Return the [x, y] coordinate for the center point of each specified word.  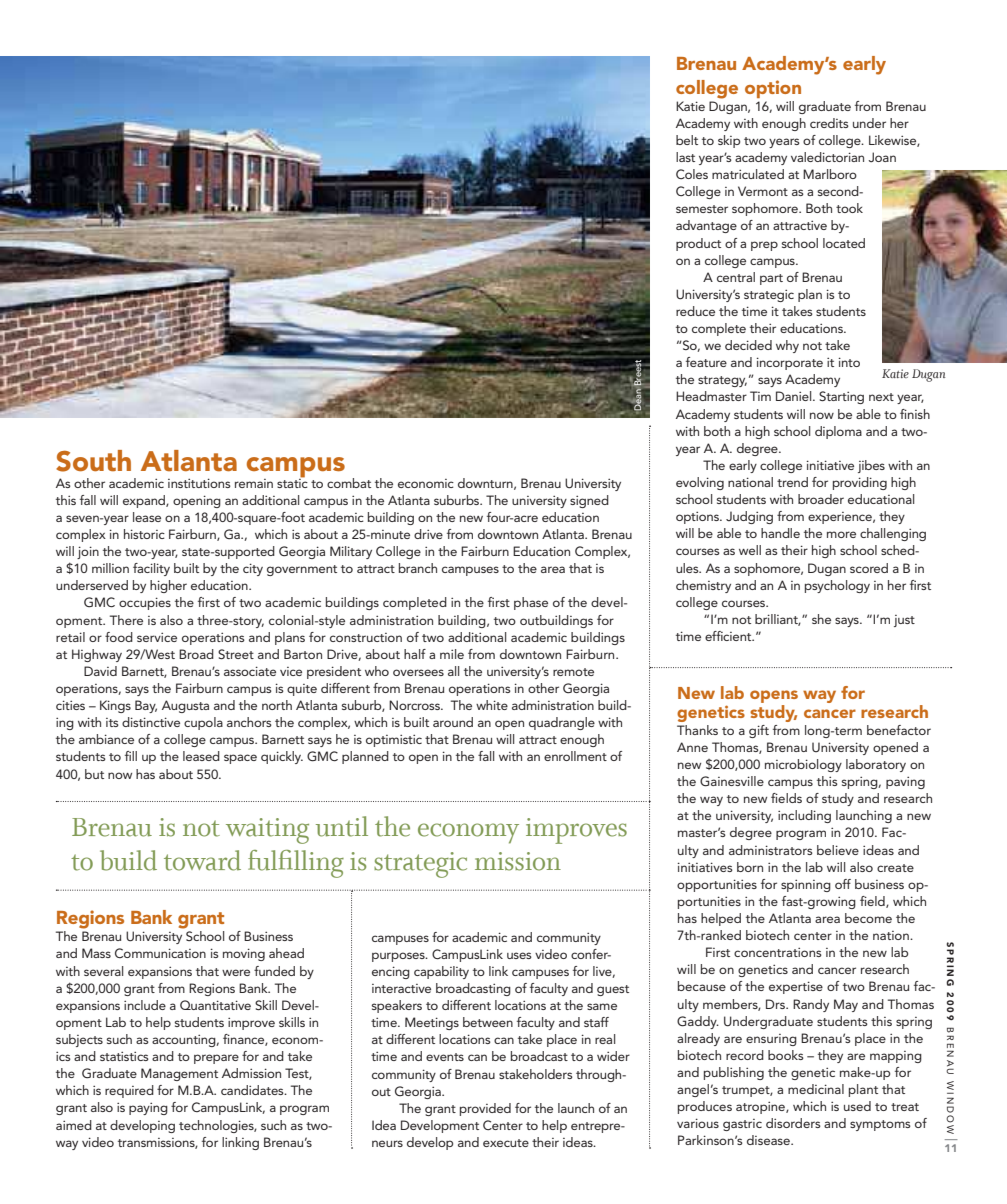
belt [687, 140]
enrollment [575, 756]
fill [131, 756]
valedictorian [827, 157]
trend [792, 482]
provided [485, 1109]
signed [589, 501]
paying [148, 1108]
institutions [199, 483]
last [685, 157]
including [804, 816]
